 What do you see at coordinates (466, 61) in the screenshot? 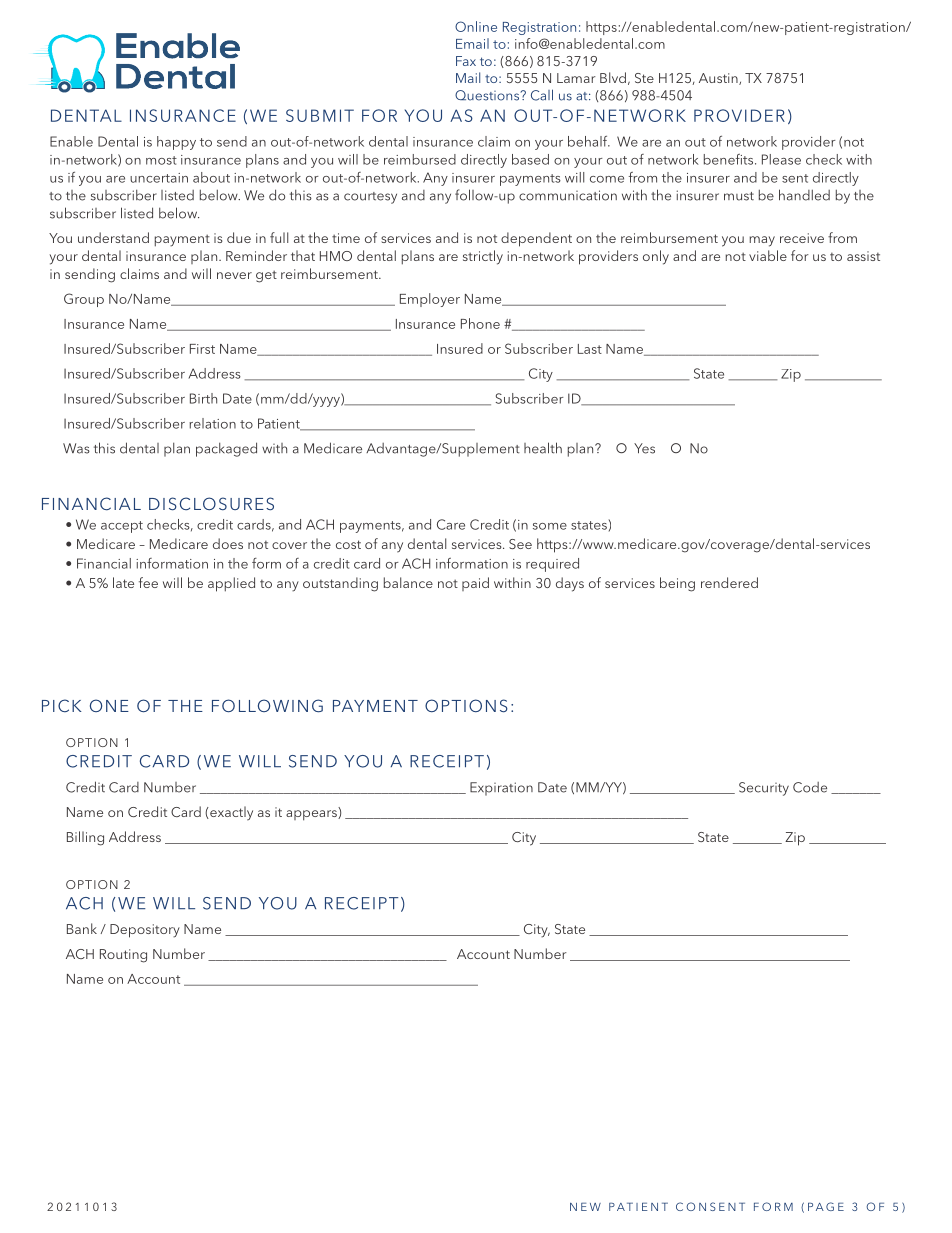
I see `Fax` at bounding box center [466, 61].
